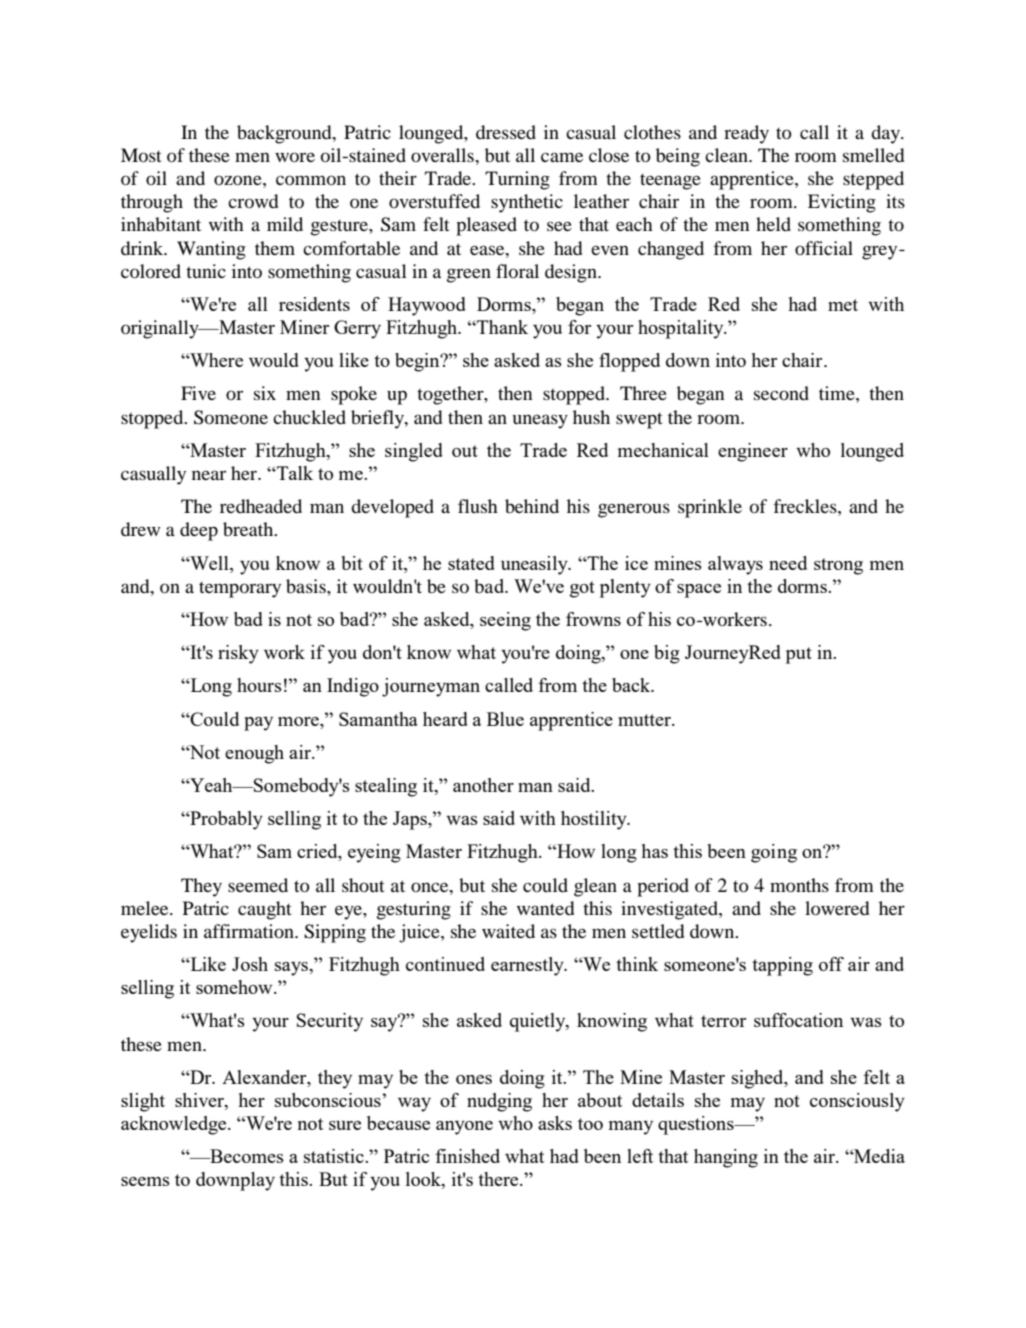 The image size is (1026, 1328). I want to click on Turning, so click(517, 180).
